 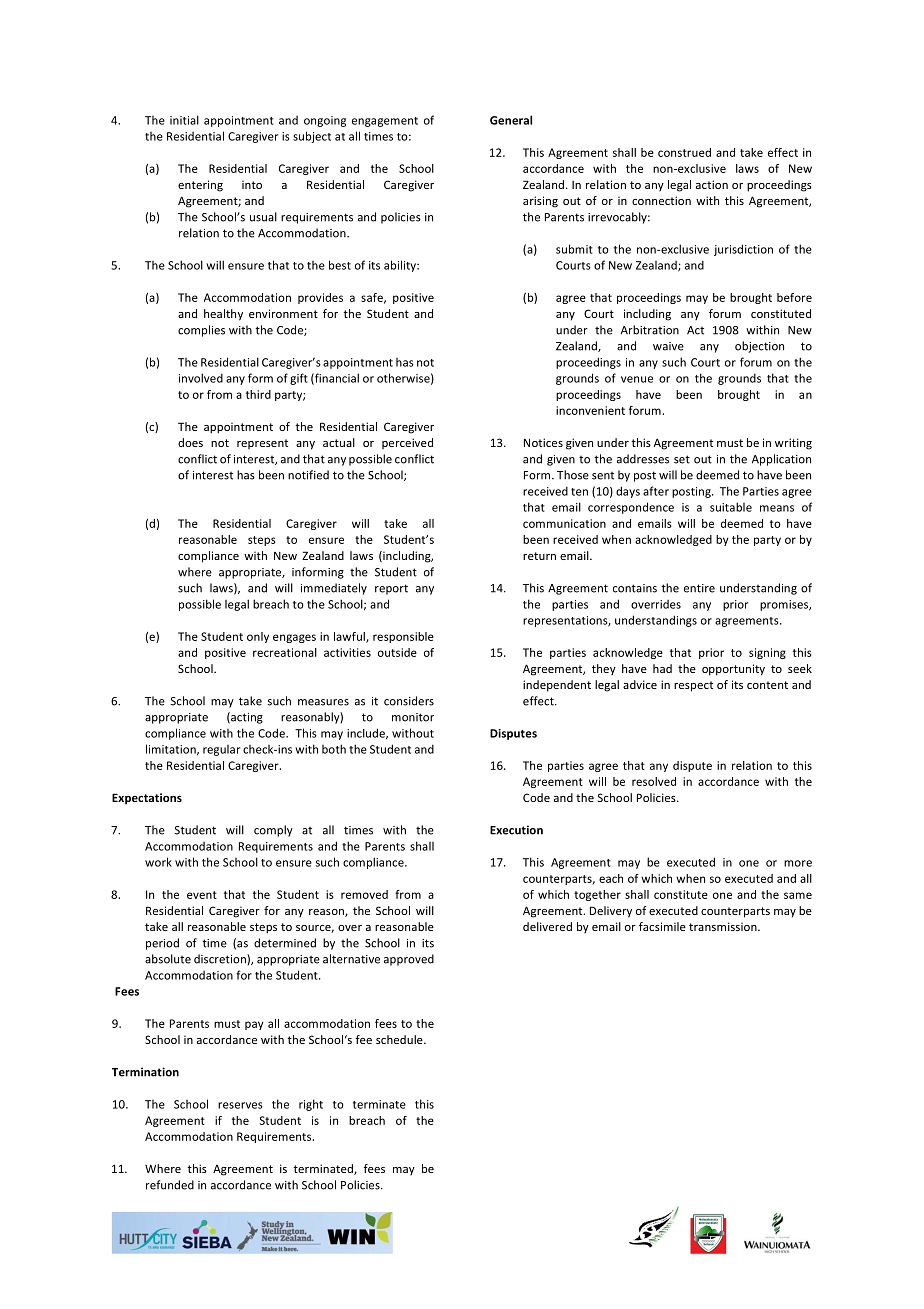 I want to click on construed, so click(x=684, y=152).
